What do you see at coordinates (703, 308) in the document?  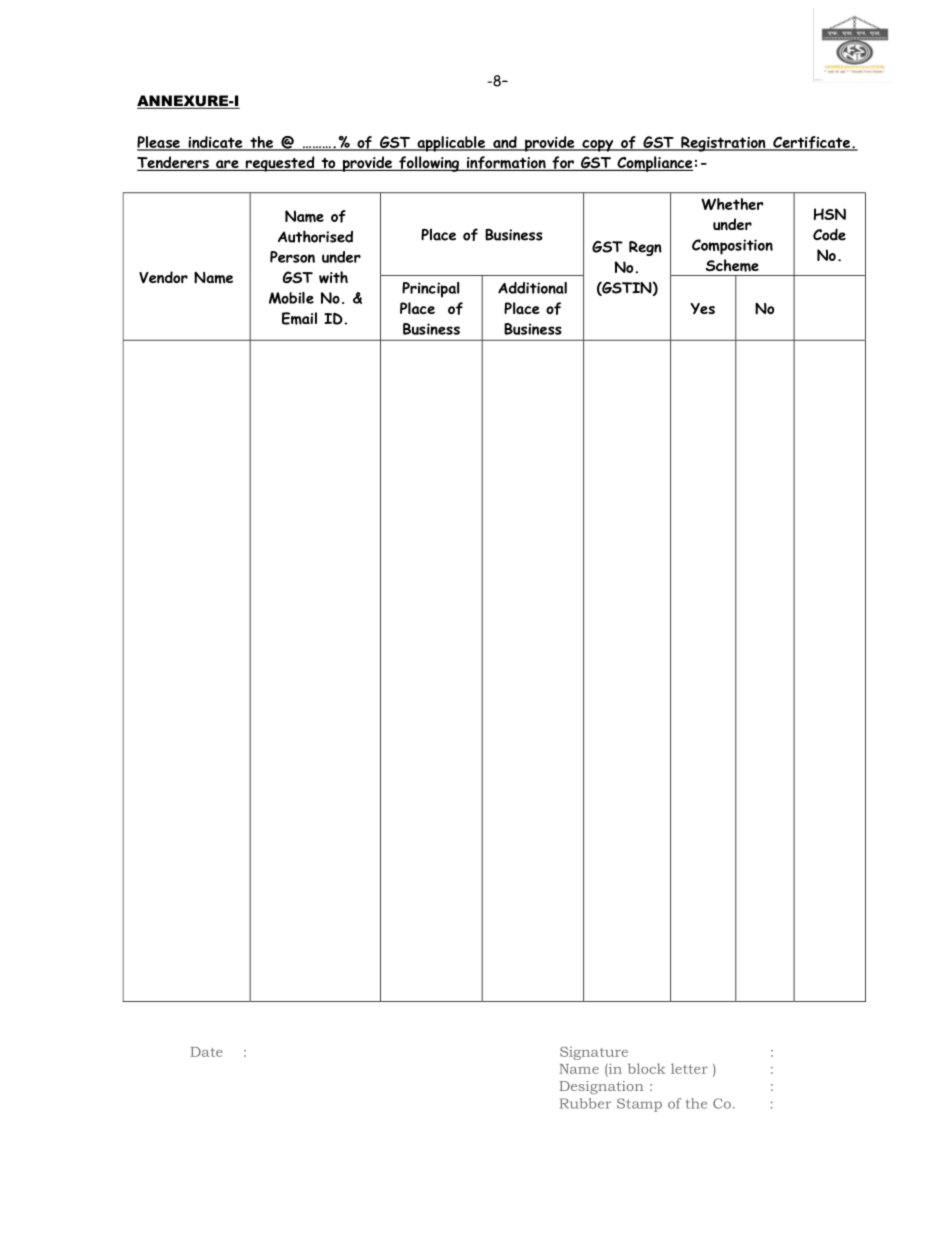 I see `Yes` at bounding box center [703, 308].
